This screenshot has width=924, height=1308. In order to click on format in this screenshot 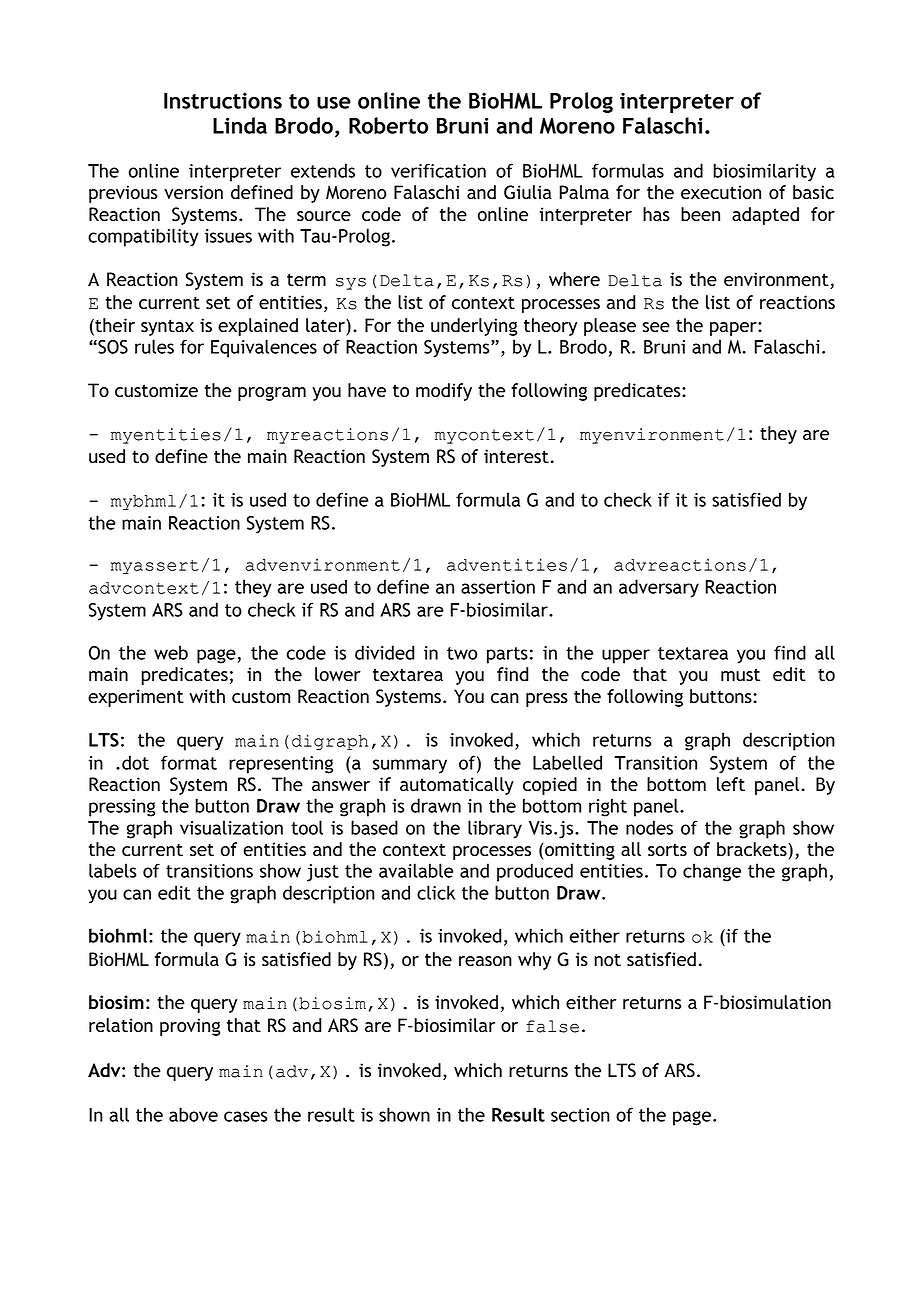, I will do `click(189, 762)`.
